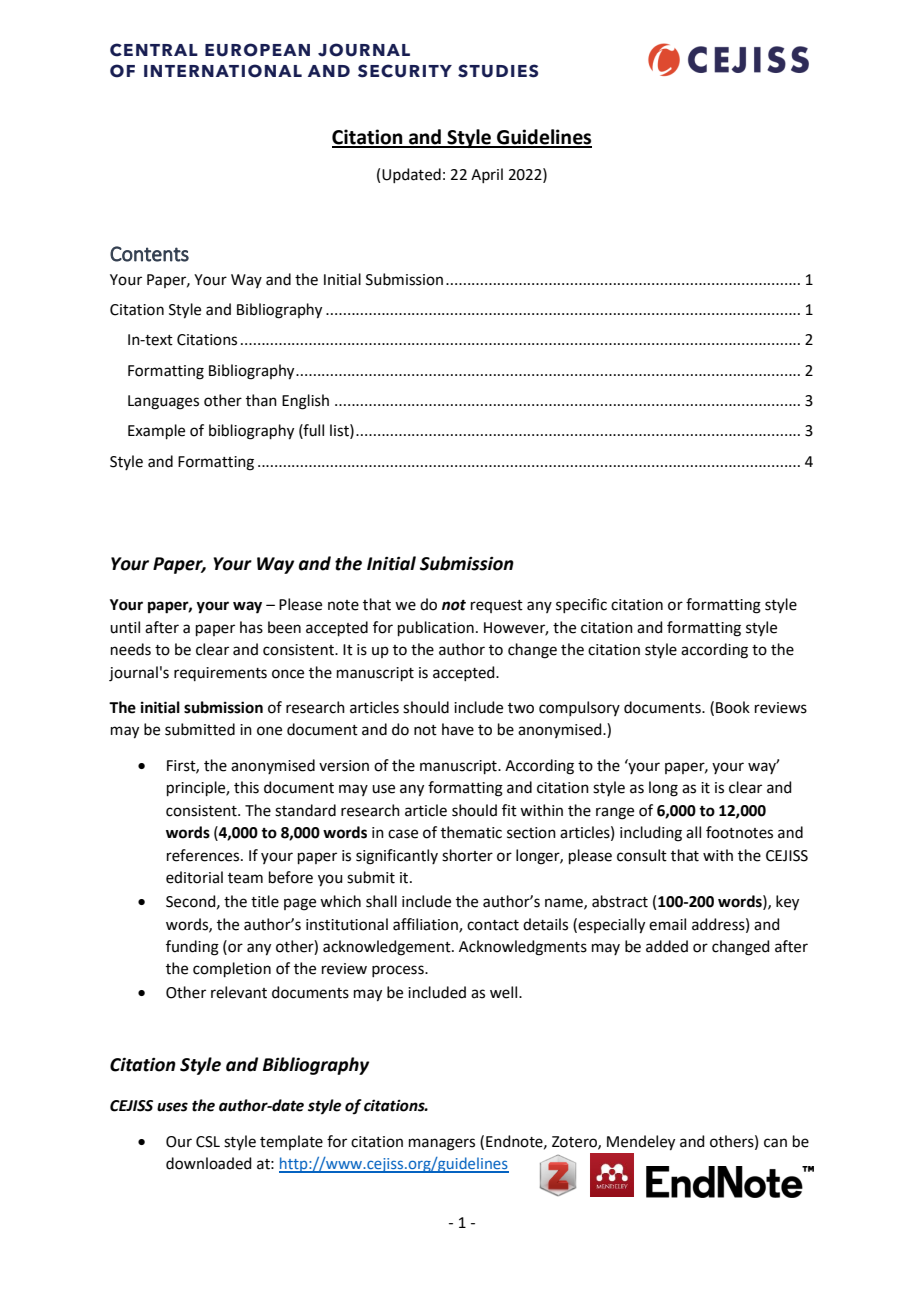 The width and height of the screenshot is (924, 1308). What do you see at coordinates (667, 946) in the screenshot?
I see `added` at bounding box center [667, 946].
